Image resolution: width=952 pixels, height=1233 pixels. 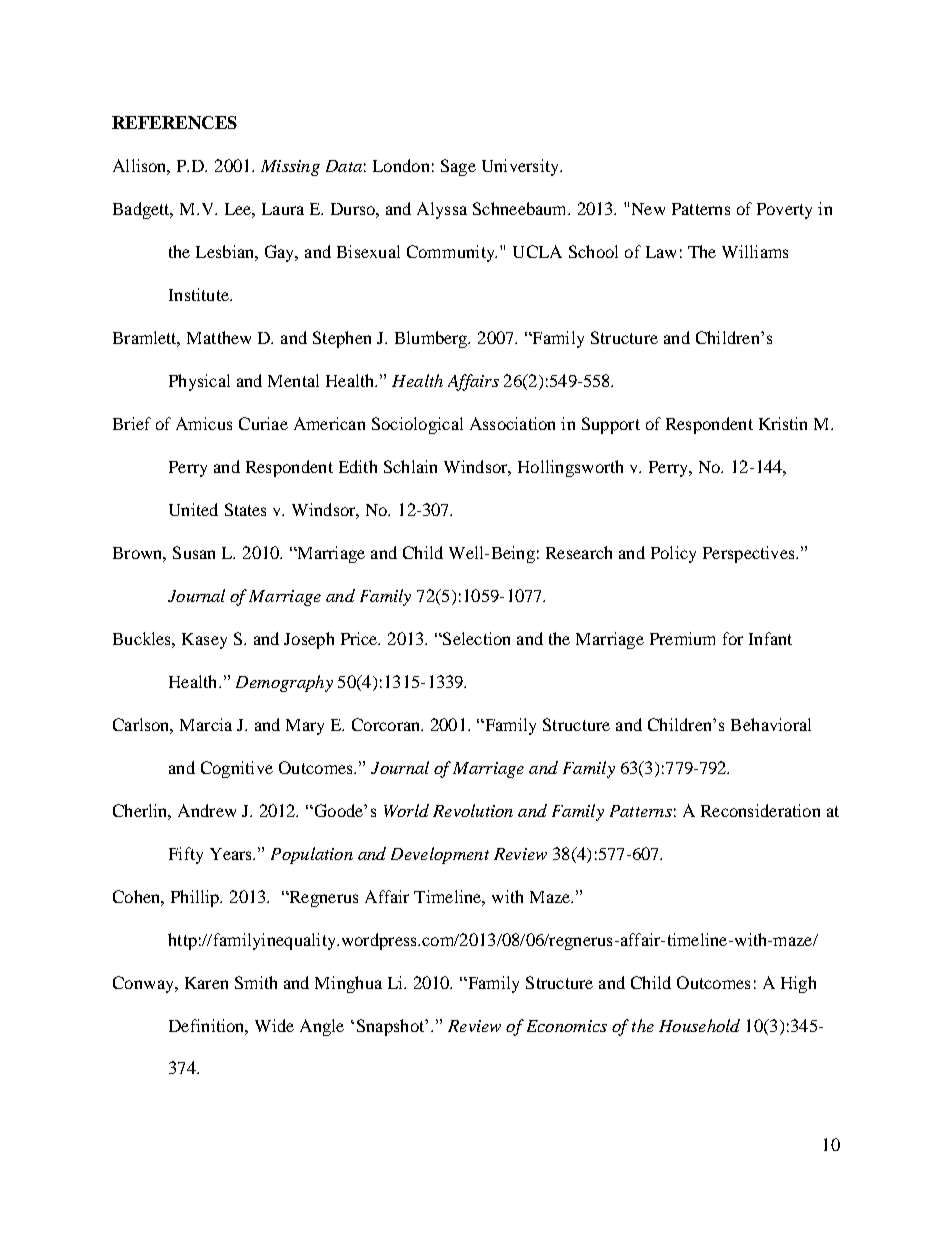 What do you see at coordinates (206, 983) in the image?
I see `Karen` at bounding box center [206, 983].
